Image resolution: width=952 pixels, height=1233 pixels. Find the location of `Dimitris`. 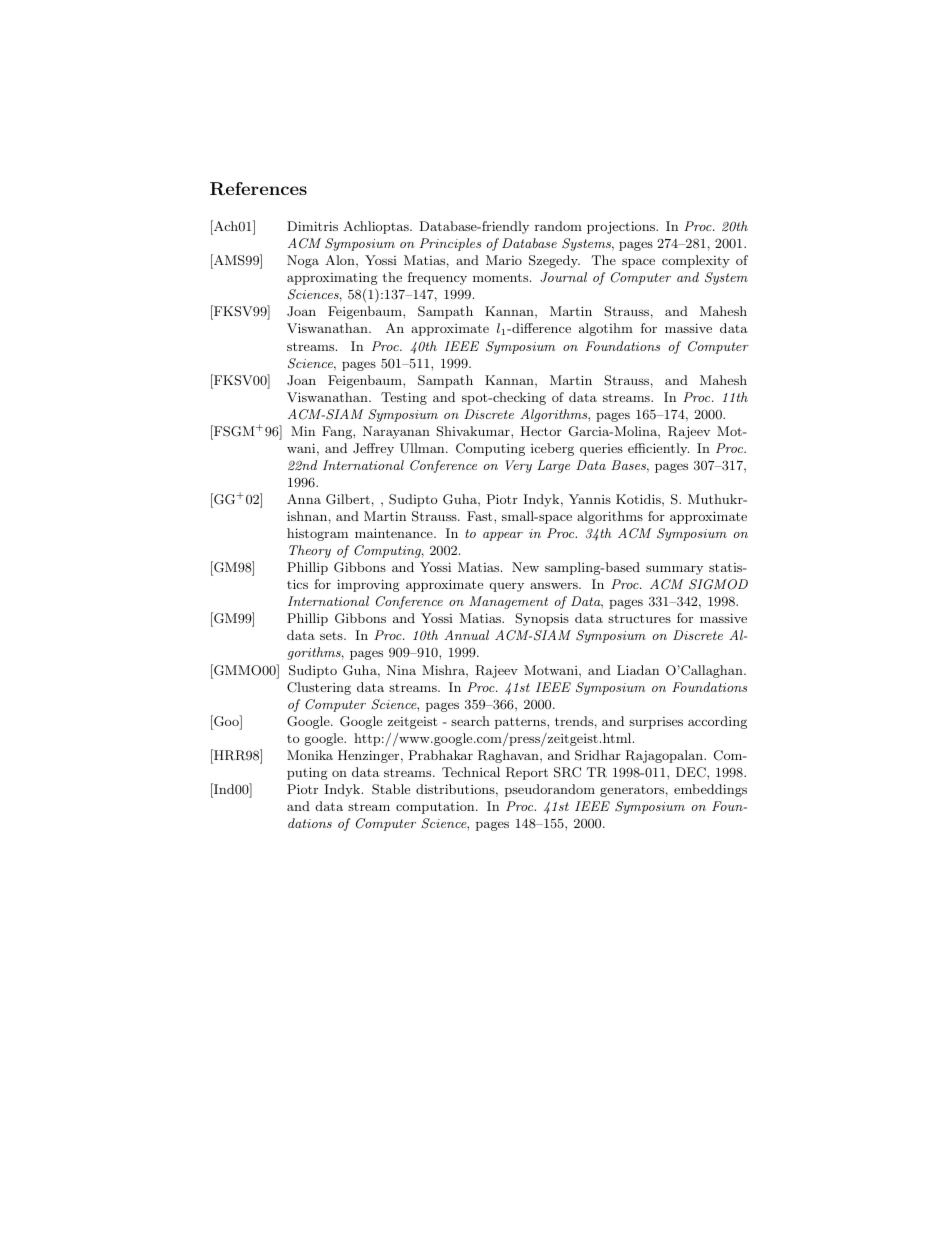

Dimitris is located at coordinates (312, 226).
